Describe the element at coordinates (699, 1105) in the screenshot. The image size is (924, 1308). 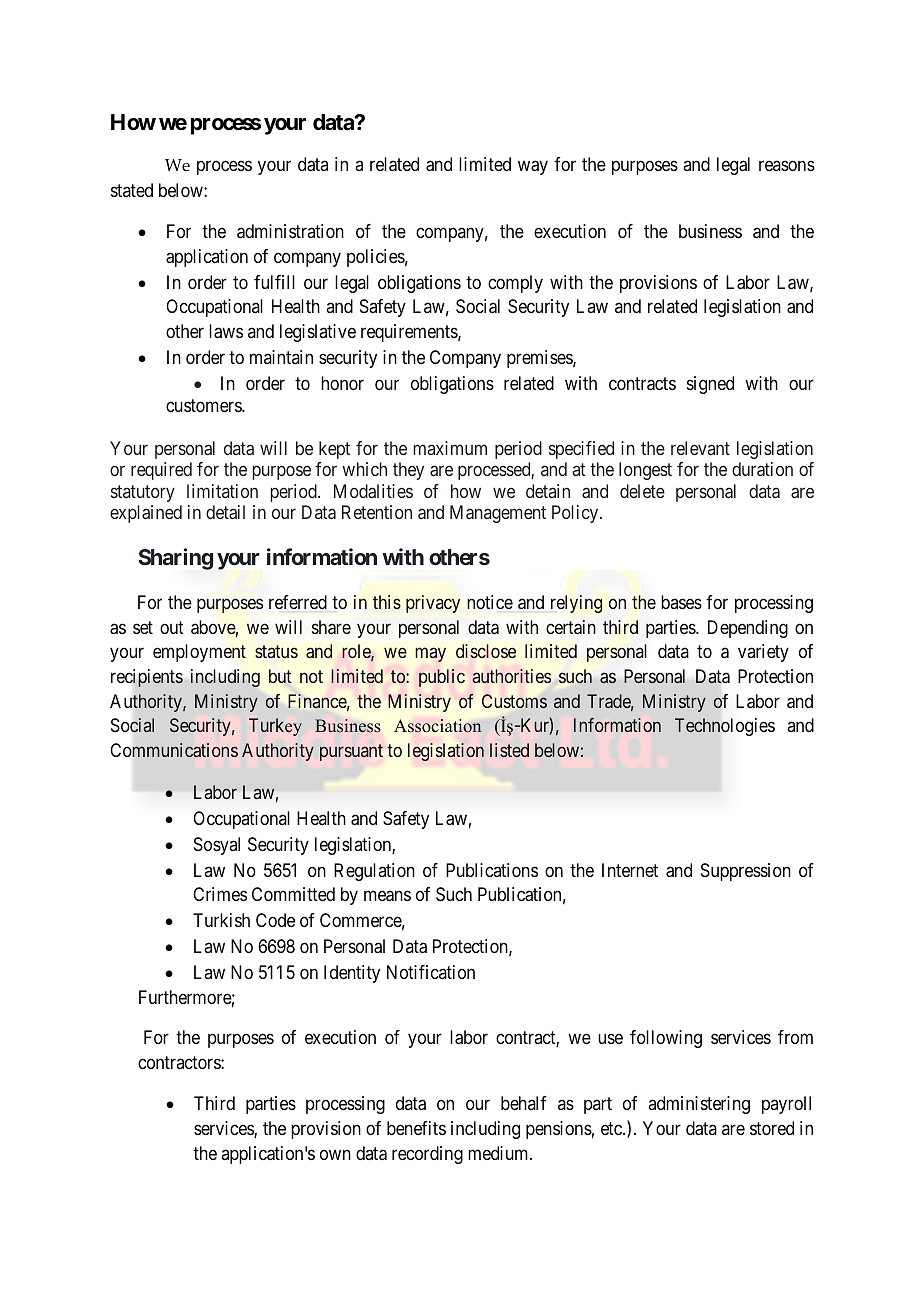
I see `administering` at that location.
